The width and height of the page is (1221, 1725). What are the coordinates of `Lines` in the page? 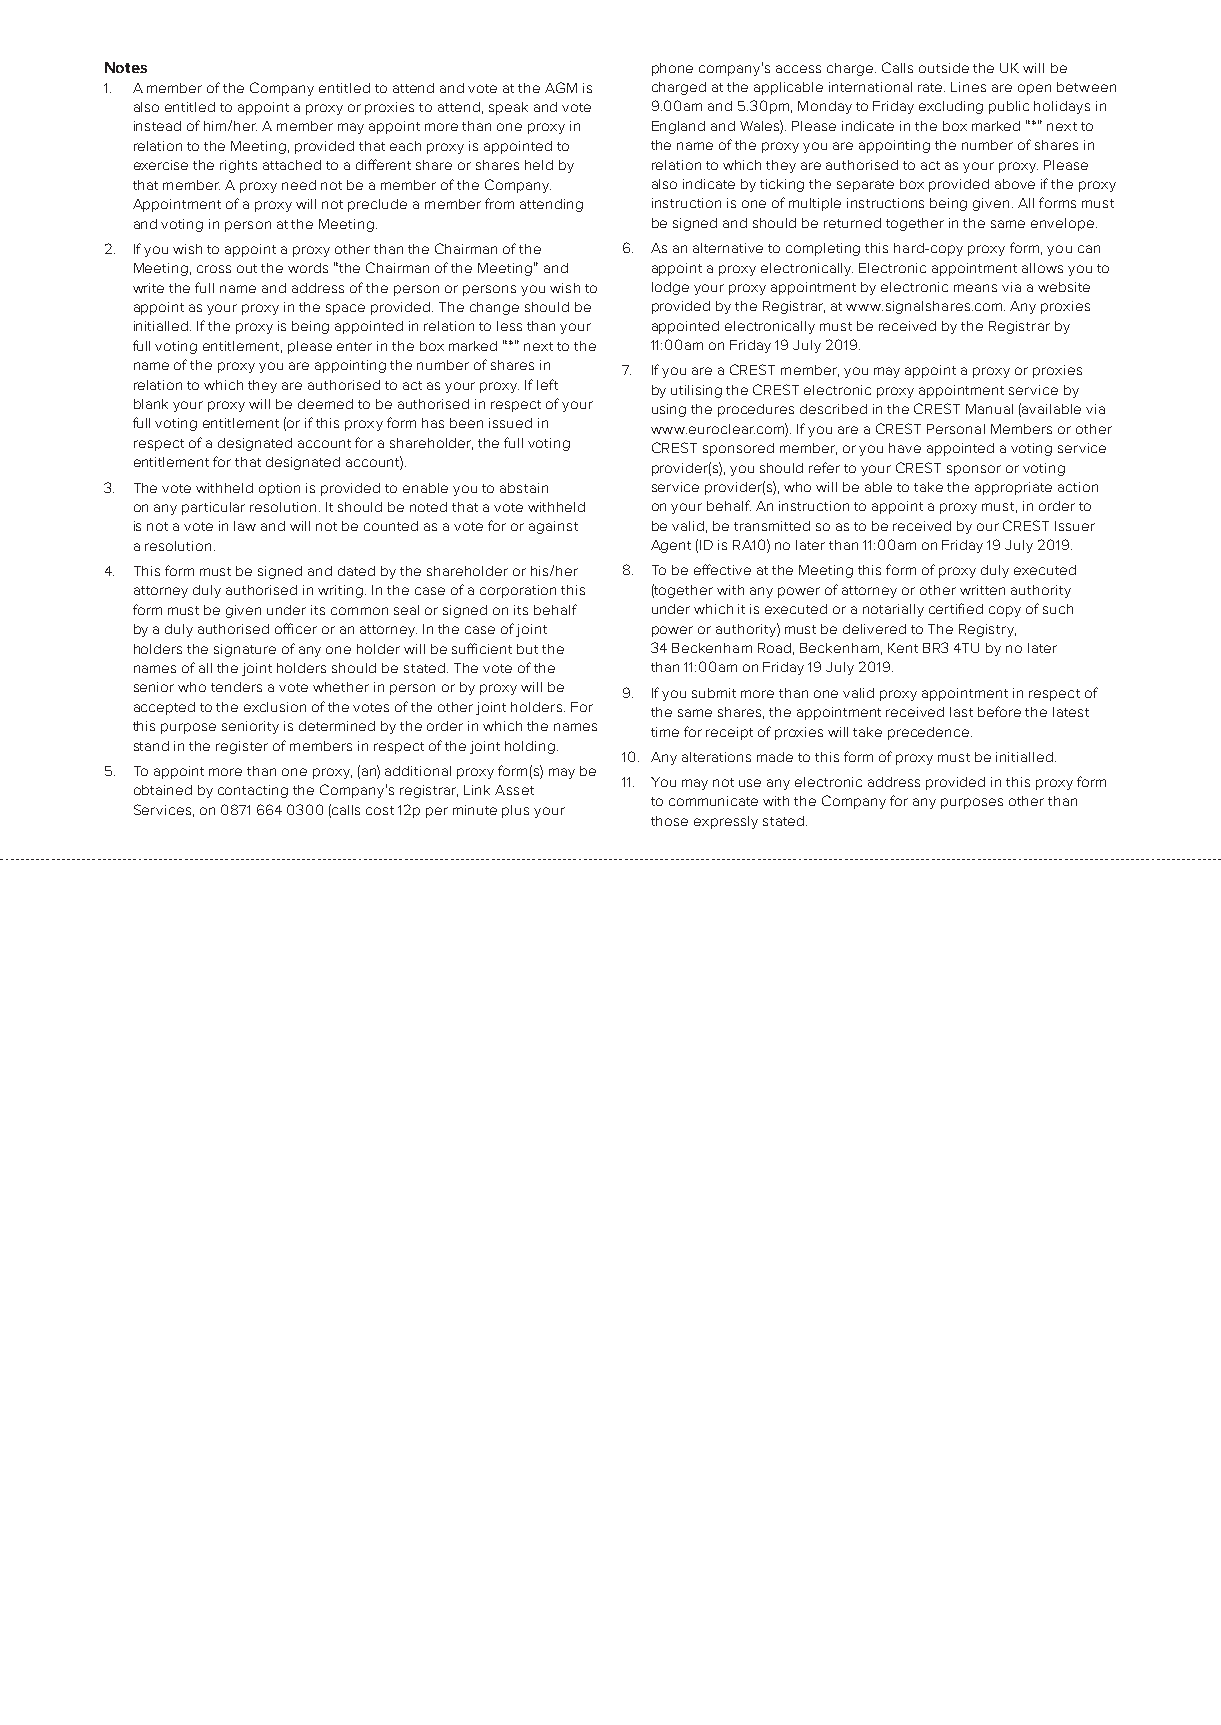 It's located at (968, 87).
